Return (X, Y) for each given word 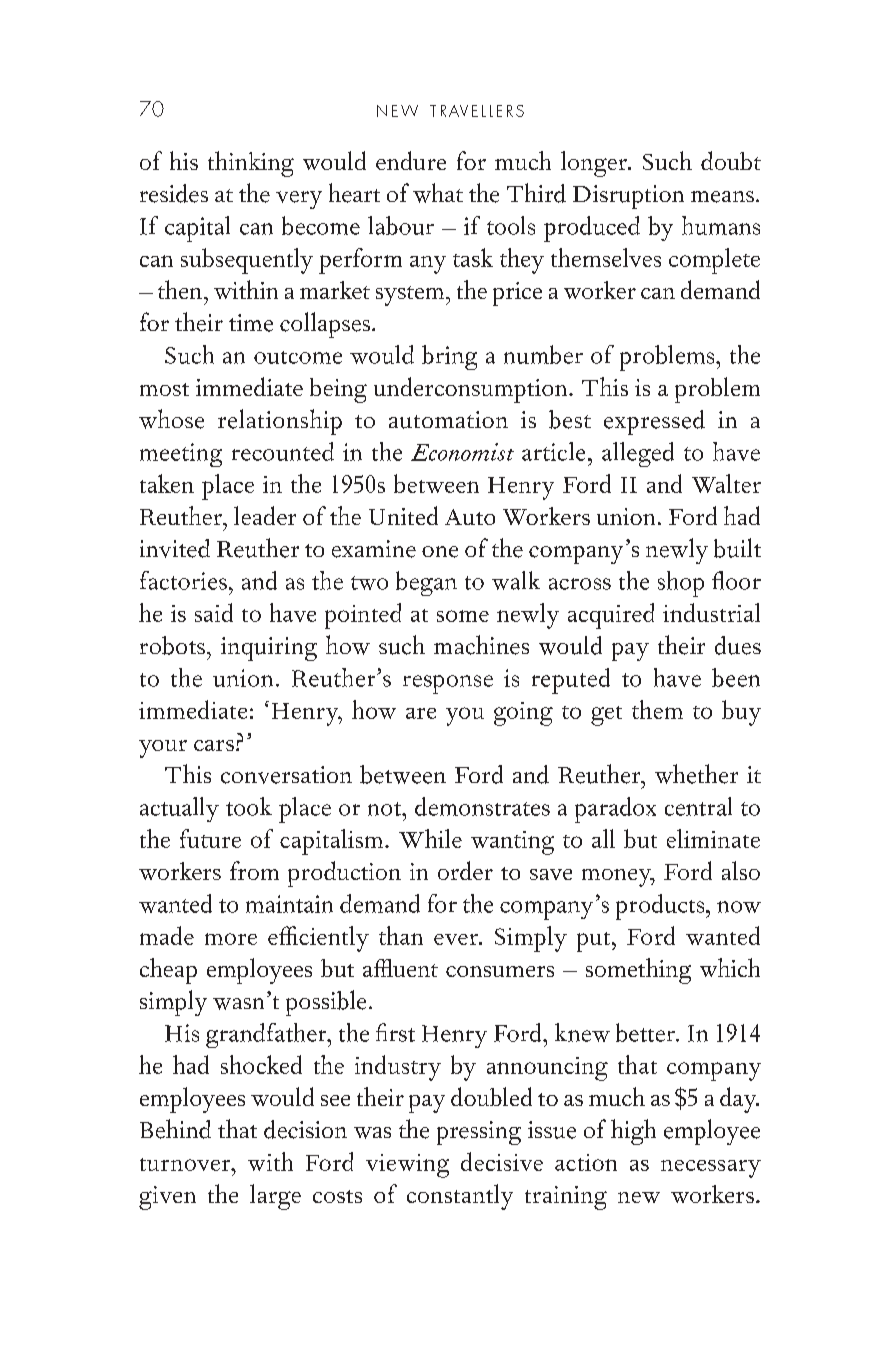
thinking (251, 164)
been (736, 677)
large (275, 1197)
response (448, 684)
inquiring (269, 649)
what (438, 193)
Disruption (628, 197)
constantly (460, 1197)
